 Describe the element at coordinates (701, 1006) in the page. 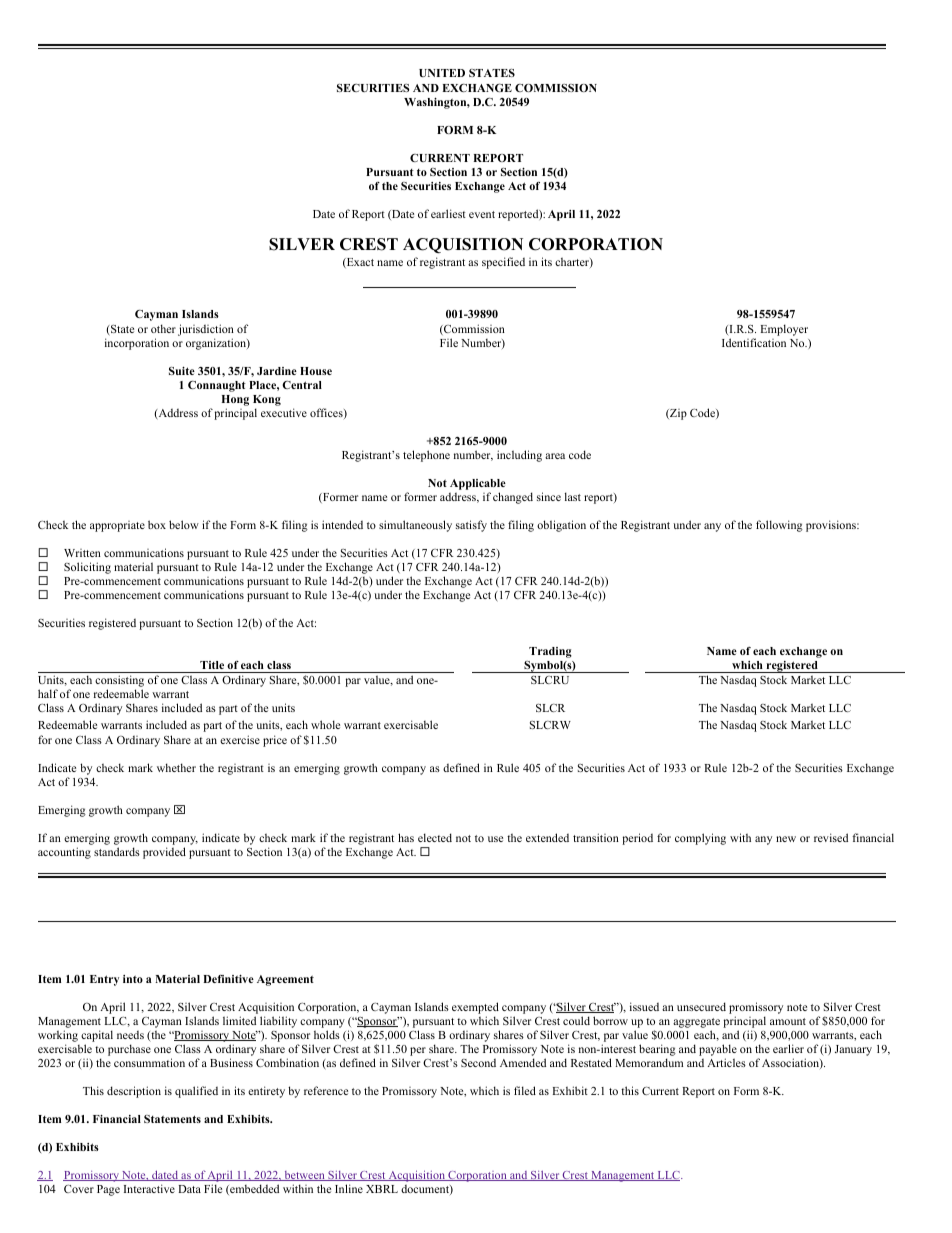

I see `unsecured` at that location.
